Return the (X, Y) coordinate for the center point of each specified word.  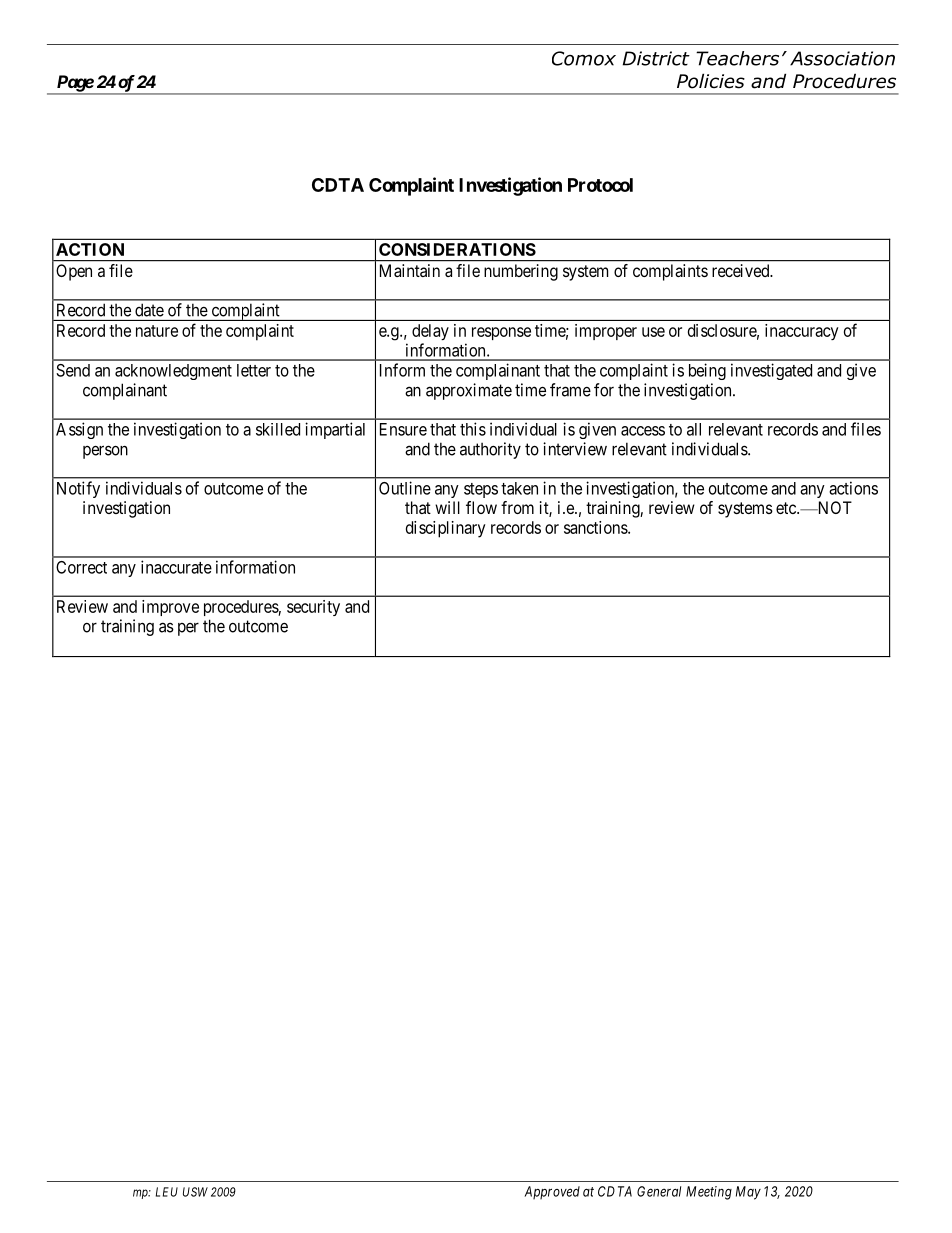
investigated (771, 371)
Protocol (600, 185)
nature (157, 331)
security (313, 608)
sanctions (596, 527)
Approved (552, 1192)
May (748, 1193)
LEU (167, 1192)
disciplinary (446, 529)
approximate (469, 391)
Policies (711, 81)
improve (170, 608)
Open (74, 272)
